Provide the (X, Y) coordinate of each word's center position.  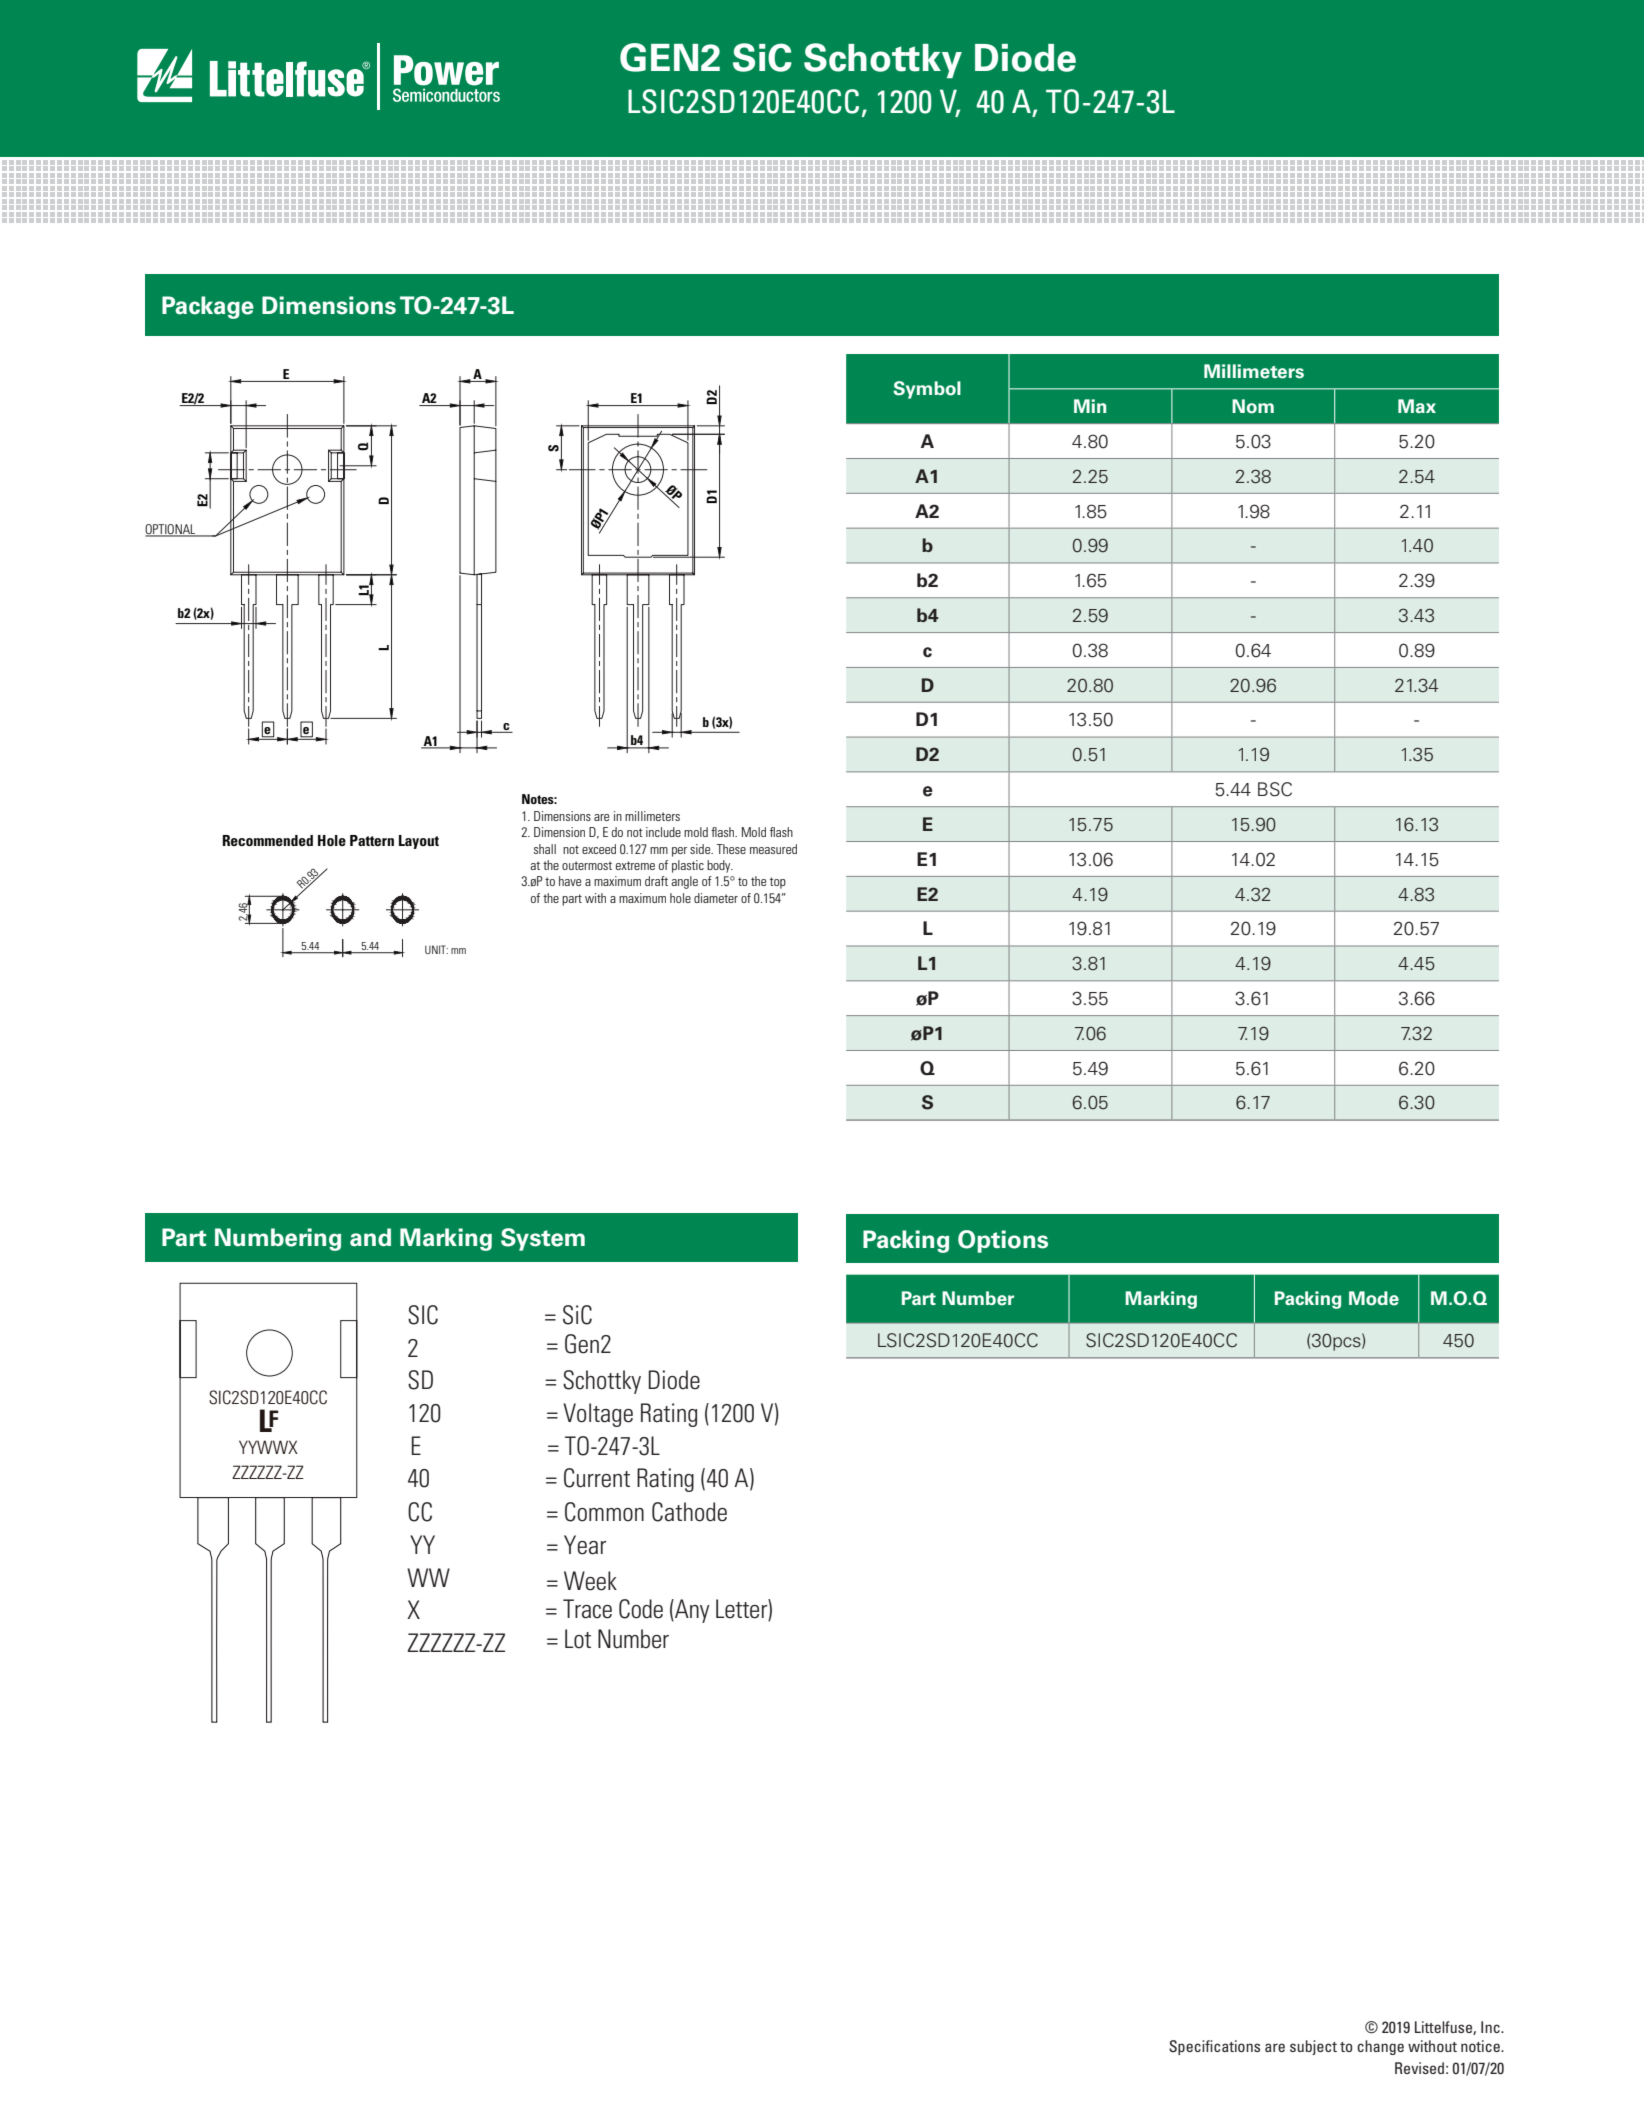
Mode (1374, 1298)
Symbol (927, 390)
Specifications (1214, 2047)
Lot (578, 1639)
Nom (1253, 406)
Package (208, 307)
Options (1003, 1241)
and (370, 1237)
